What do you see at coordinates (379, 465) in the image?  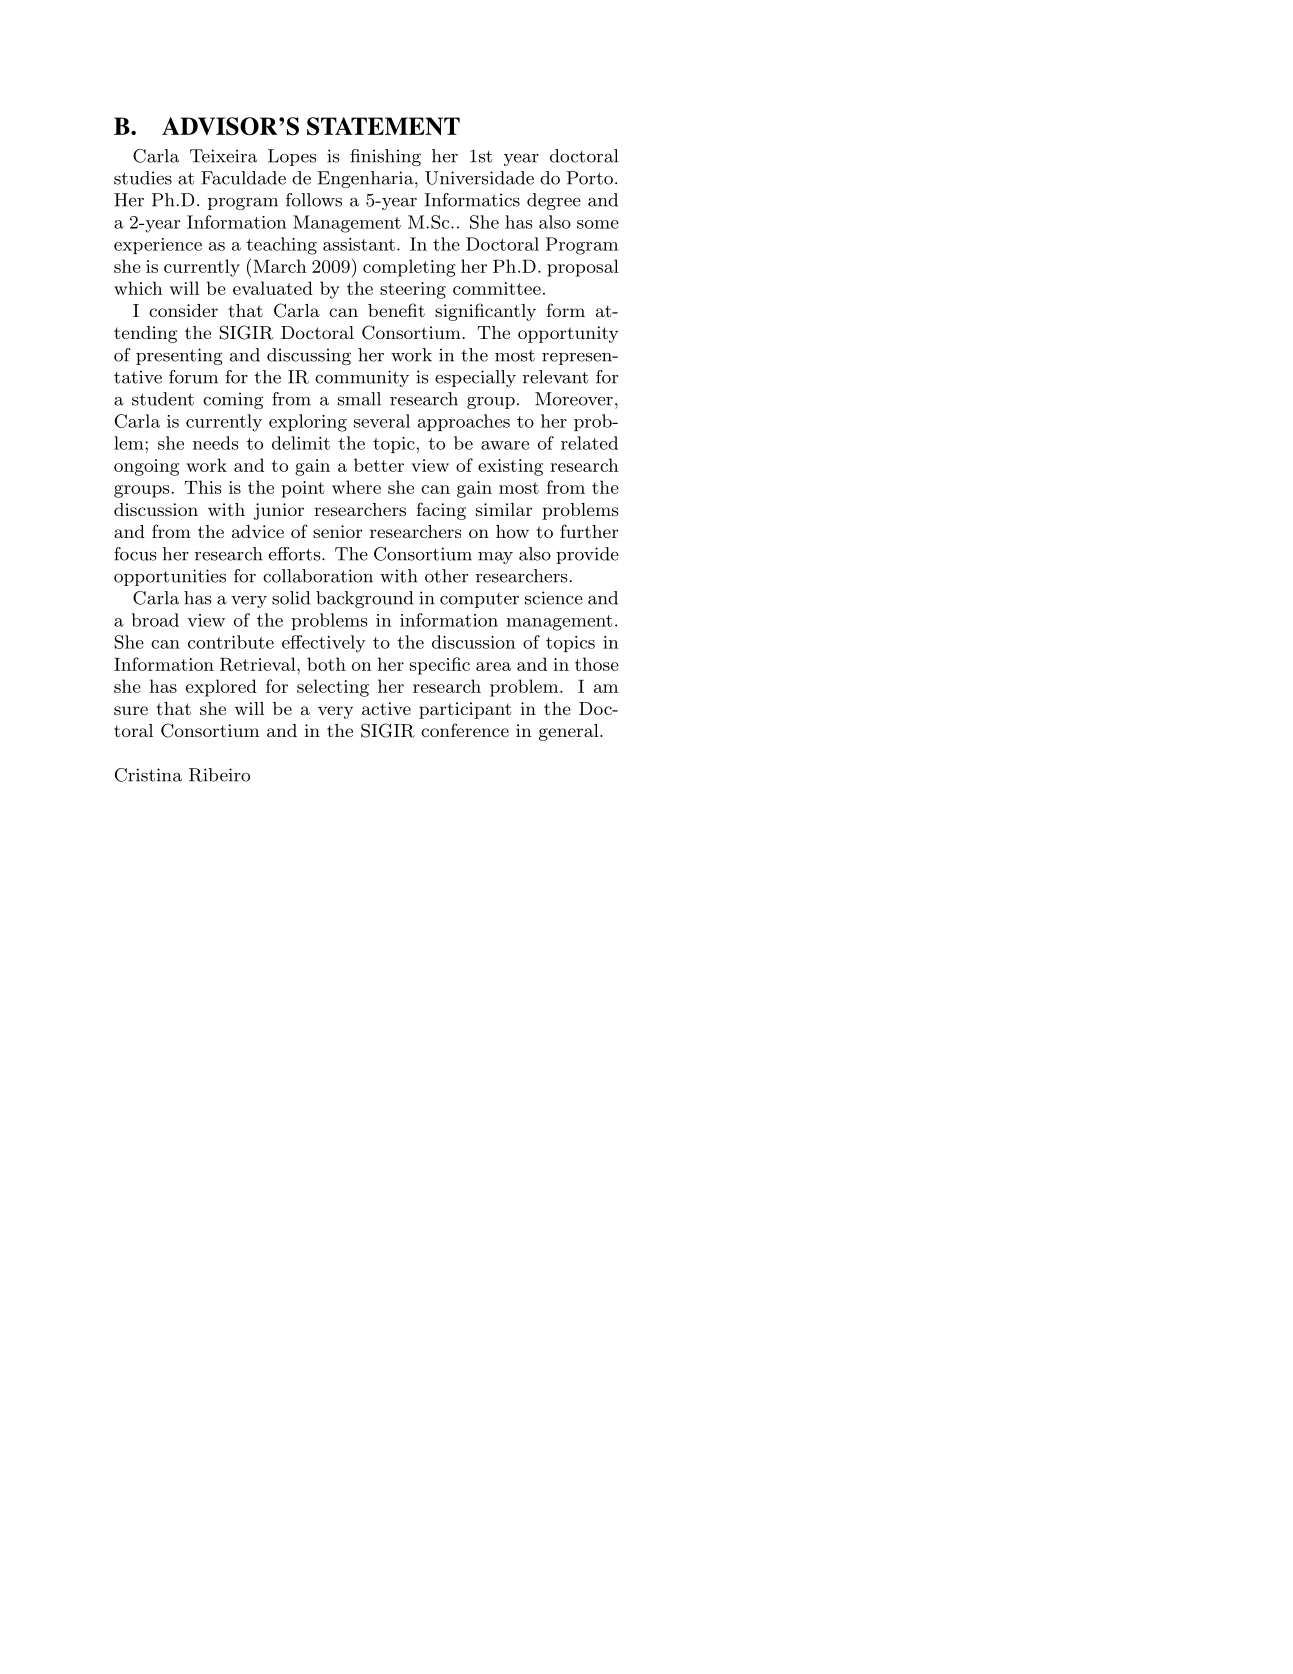 I see `better` at bounding box center [379, 465].
